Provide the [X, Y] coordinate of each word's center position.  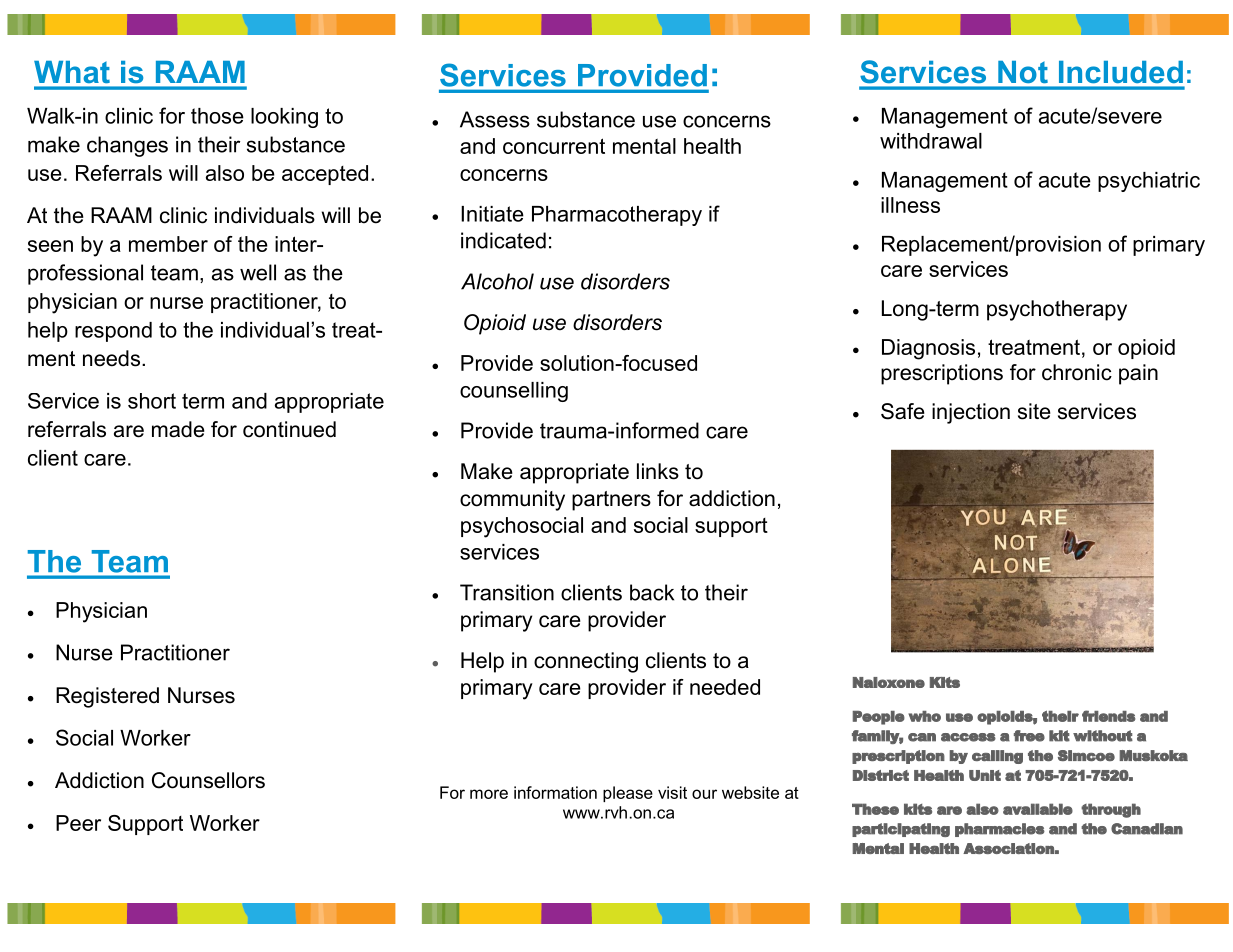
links [658, 471]
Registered [107, 697]
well [258, 272]
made [178, 429]
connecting [586, 662]
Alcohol [497, 281]
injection [971, 413]
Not [1022, 72]
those [217, 116]
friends [1109, 716]
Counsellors [208, 780]
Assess [495, 119]
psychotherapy [1057, 310]
